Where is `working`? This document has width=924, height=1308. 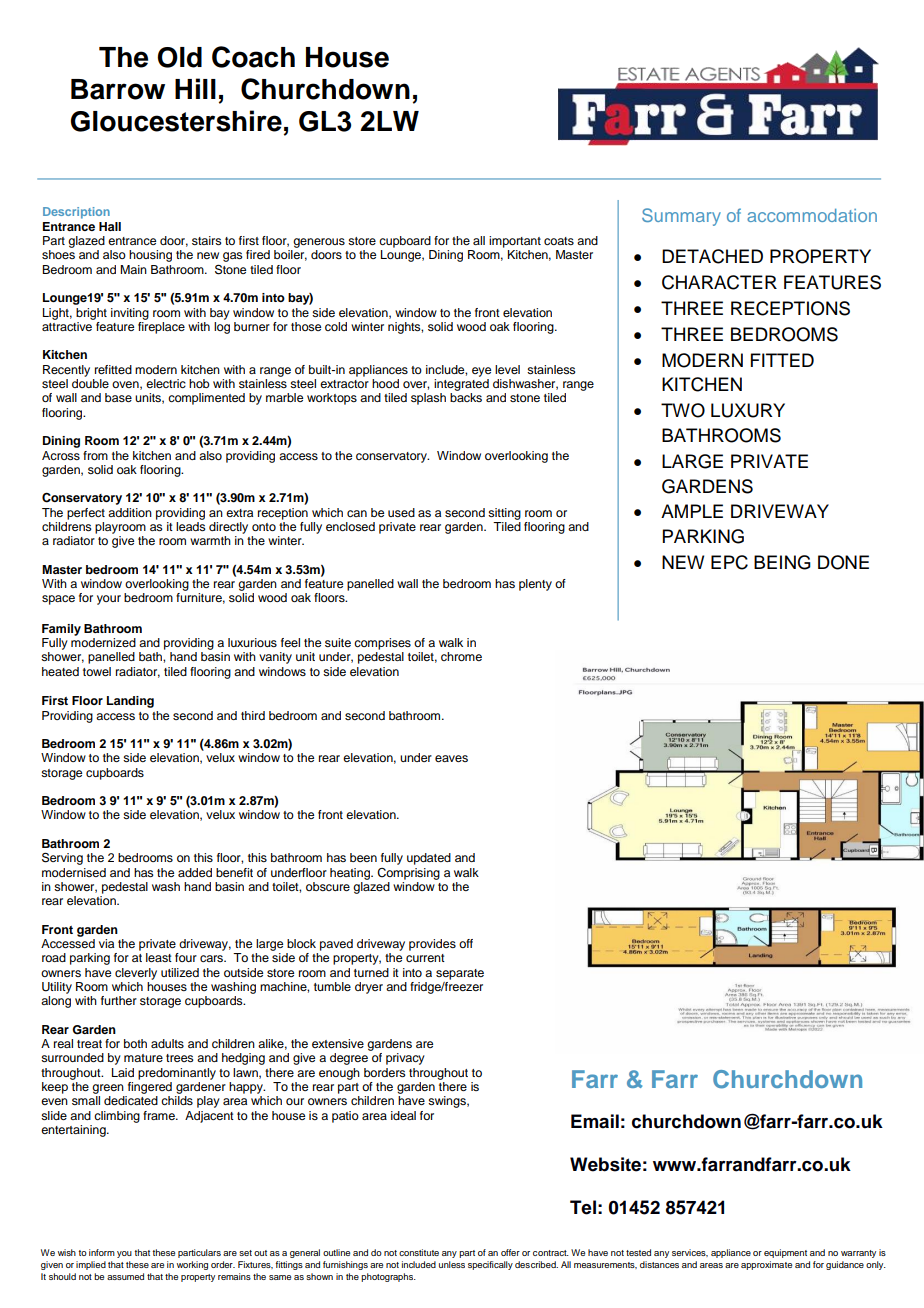
working is located at coordinates (192, 1265).
